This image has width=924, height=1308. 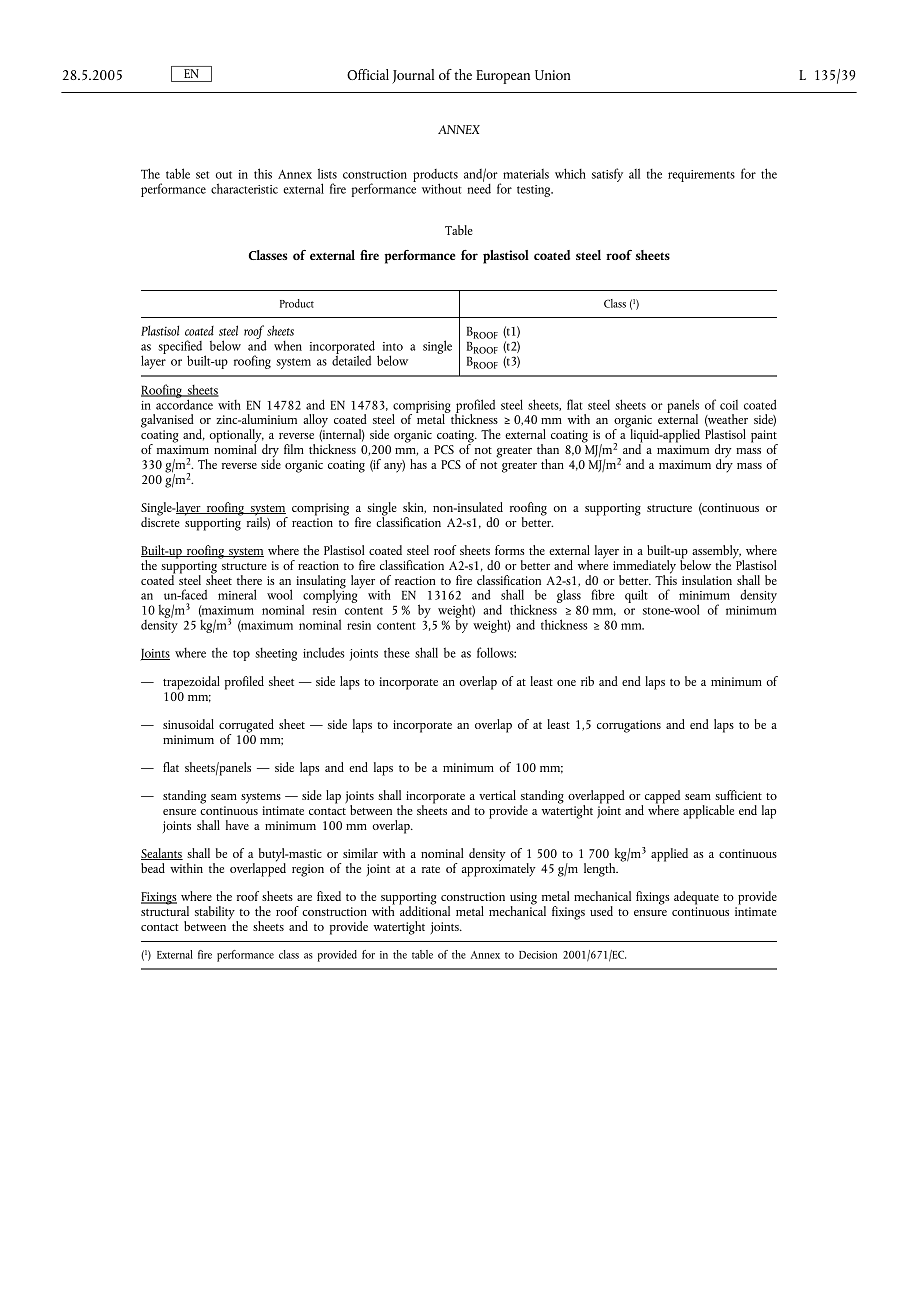 What do you see at coordinates (216, 914) in the image?
I see `stability` at bounding box center [216, 914].
